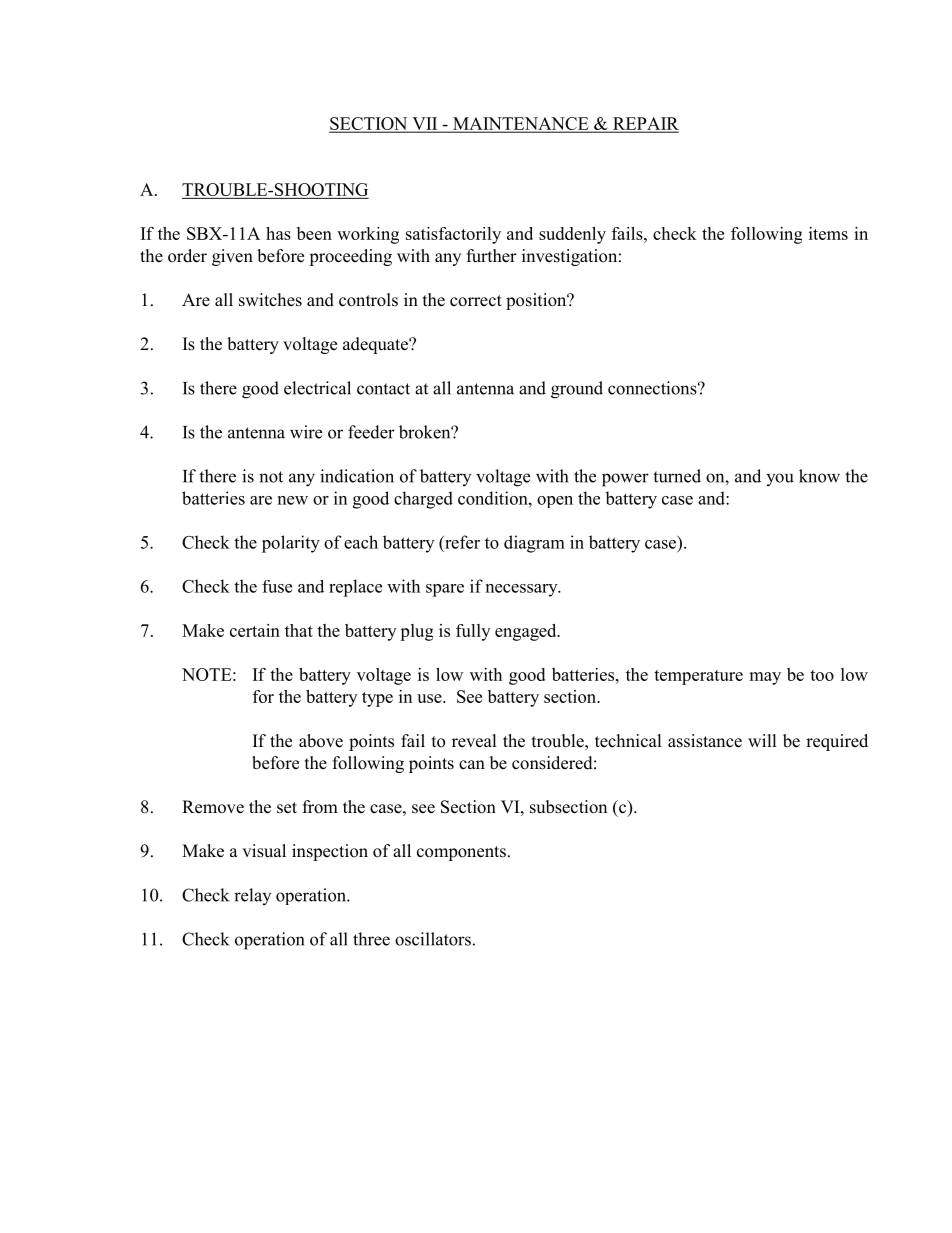 This page has height=1233, width=952. I want to click on oscillators, so click(433, 939).
